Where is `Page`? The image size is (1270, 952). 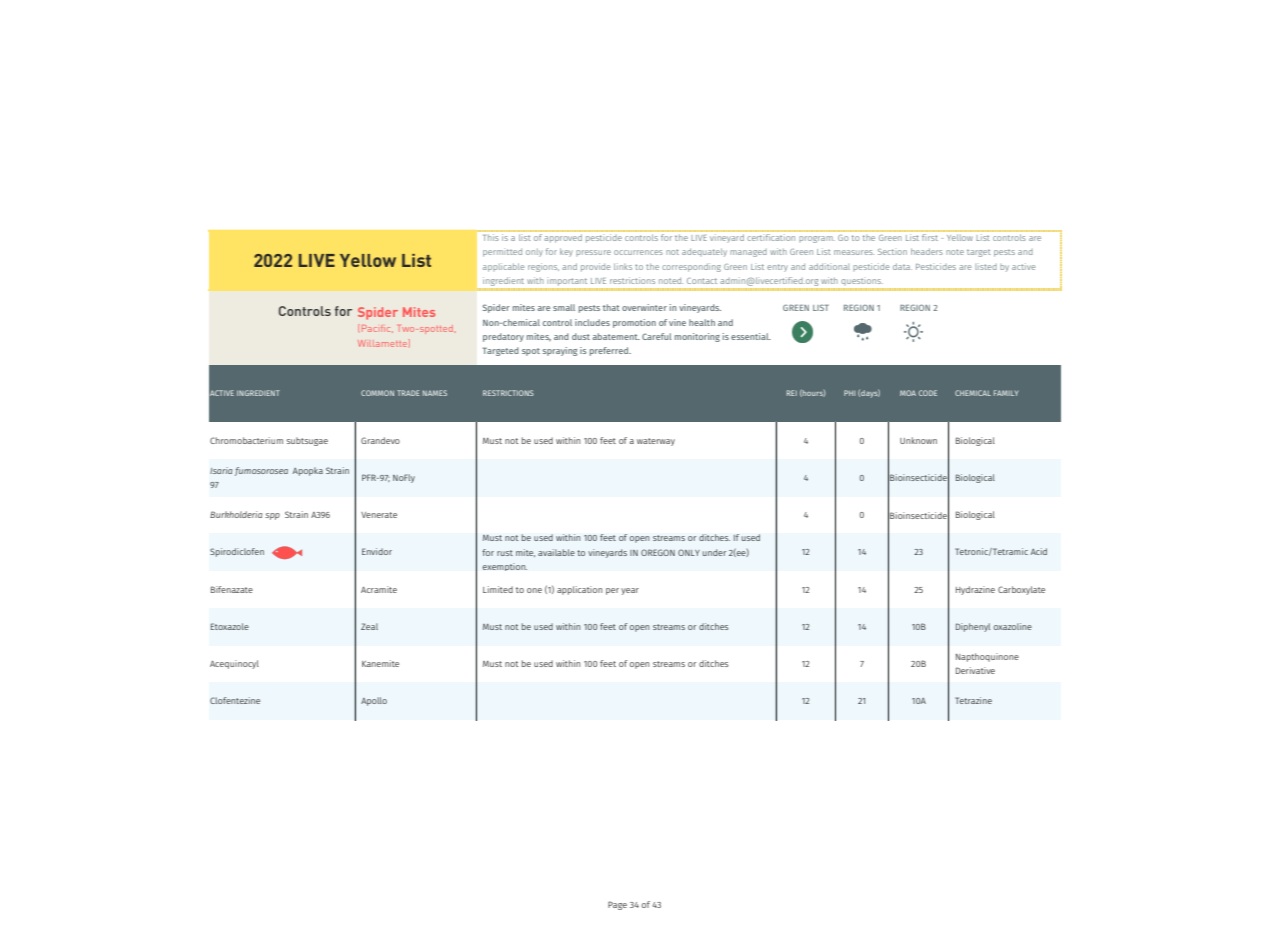
Page is located at coordinates (617, 905).
